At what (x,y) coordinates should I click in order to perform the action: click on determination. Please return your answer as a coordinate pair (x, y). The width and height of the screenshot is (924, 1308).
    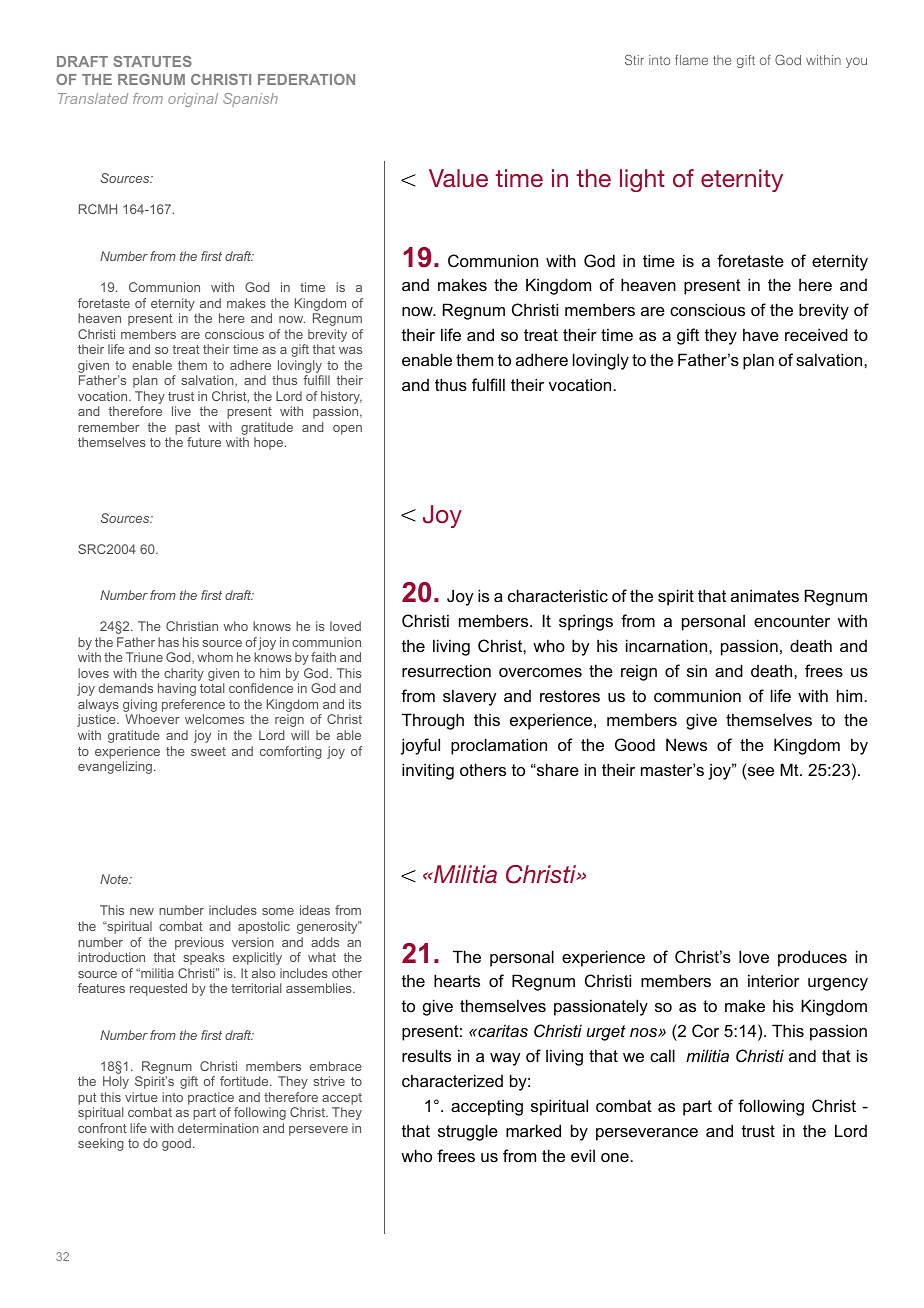
    Looking at the image, I should click on (218, 1128).
